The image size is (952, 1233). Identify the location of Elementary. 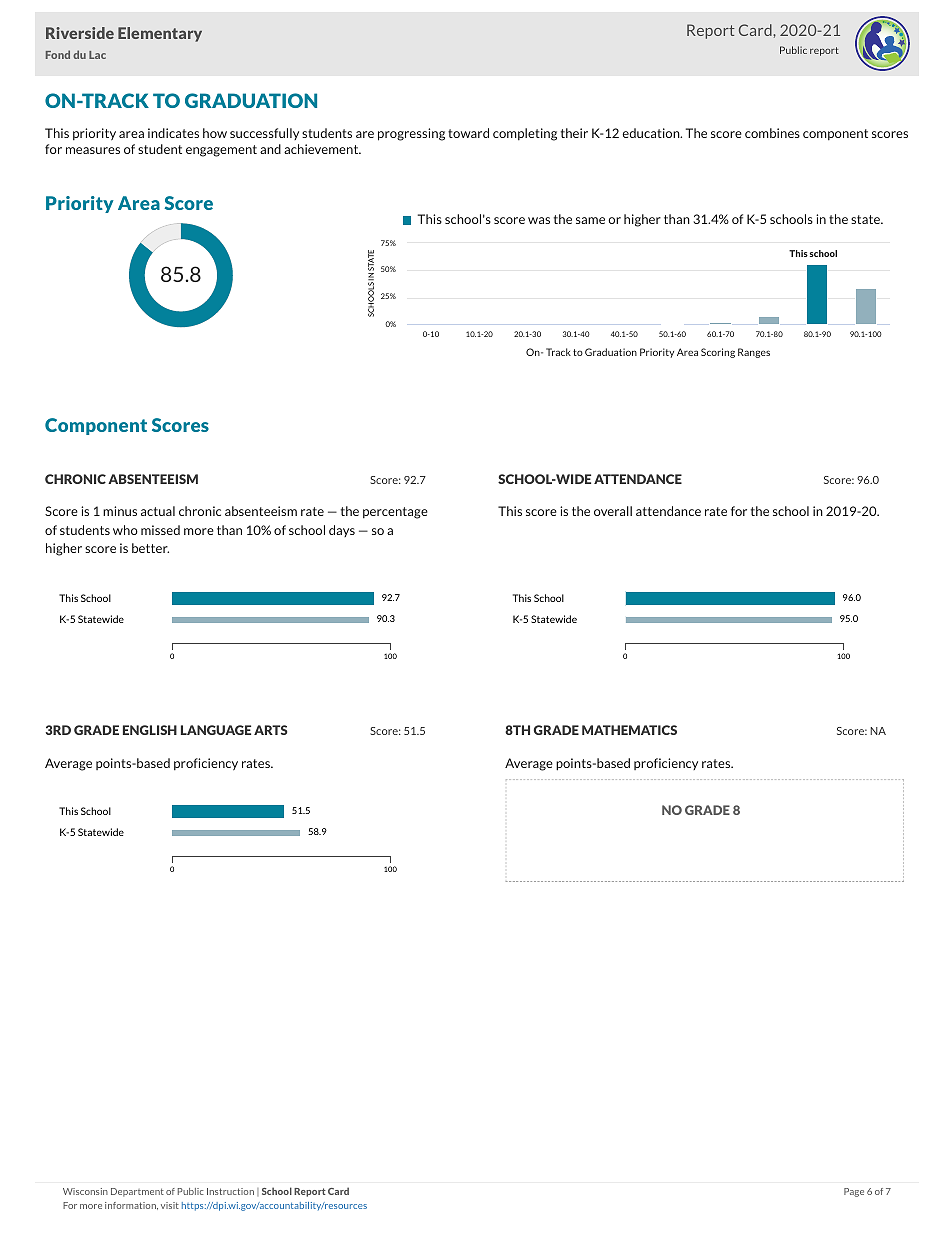
(160, 34).
